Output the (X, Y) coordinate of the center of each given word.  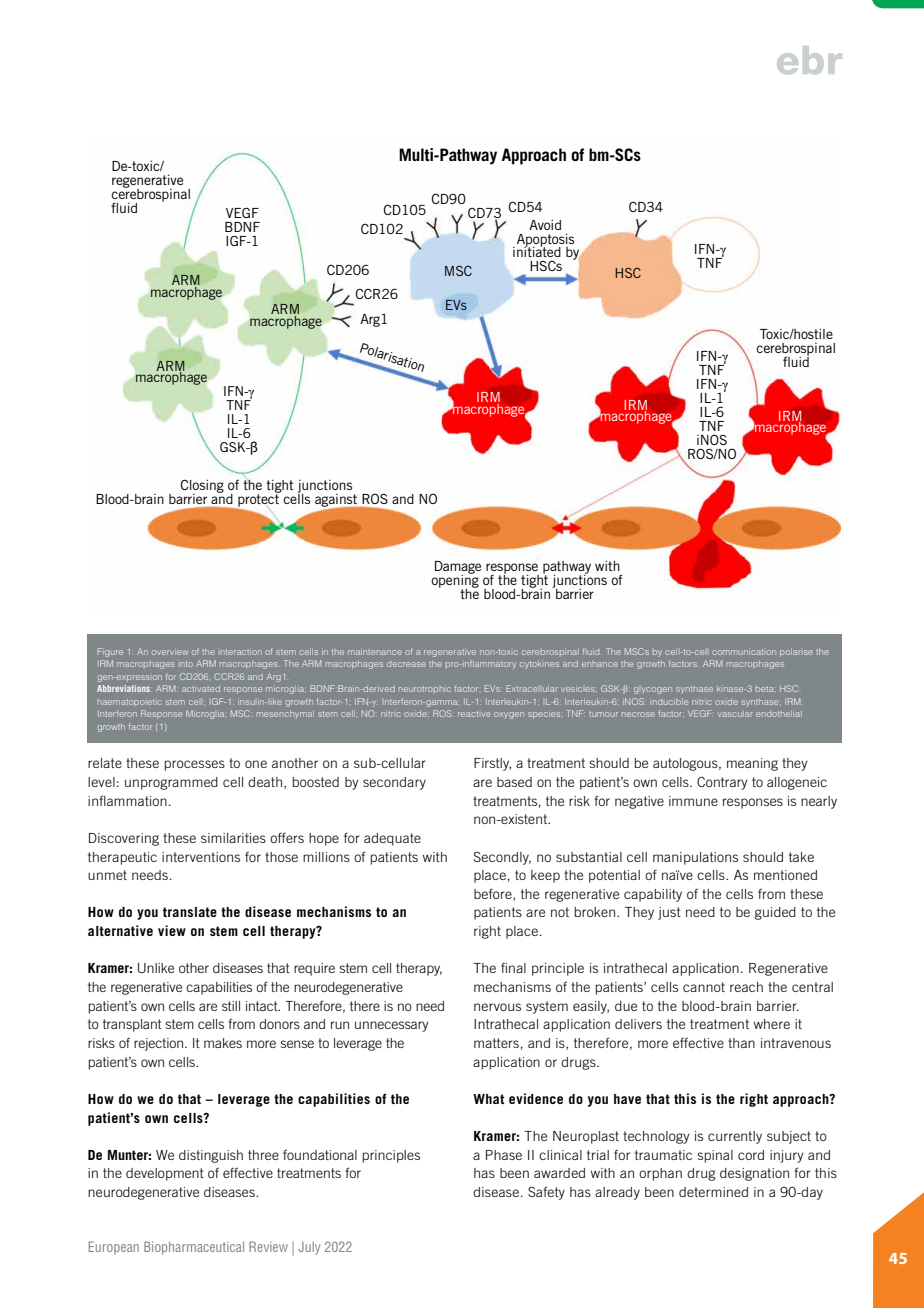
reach (746, 987)
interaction (241, 652)
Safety (546, 1193)
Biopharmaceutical (194, 1248)
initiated (537, 251)
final (513, 968)
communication (744, 652)
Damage (458, 568)
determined (713, 1192)
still (231, 1006)
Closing (202, 487)
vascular (735, 714)
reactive (474, 714)
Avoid (545, 225)
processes (195, 765)
